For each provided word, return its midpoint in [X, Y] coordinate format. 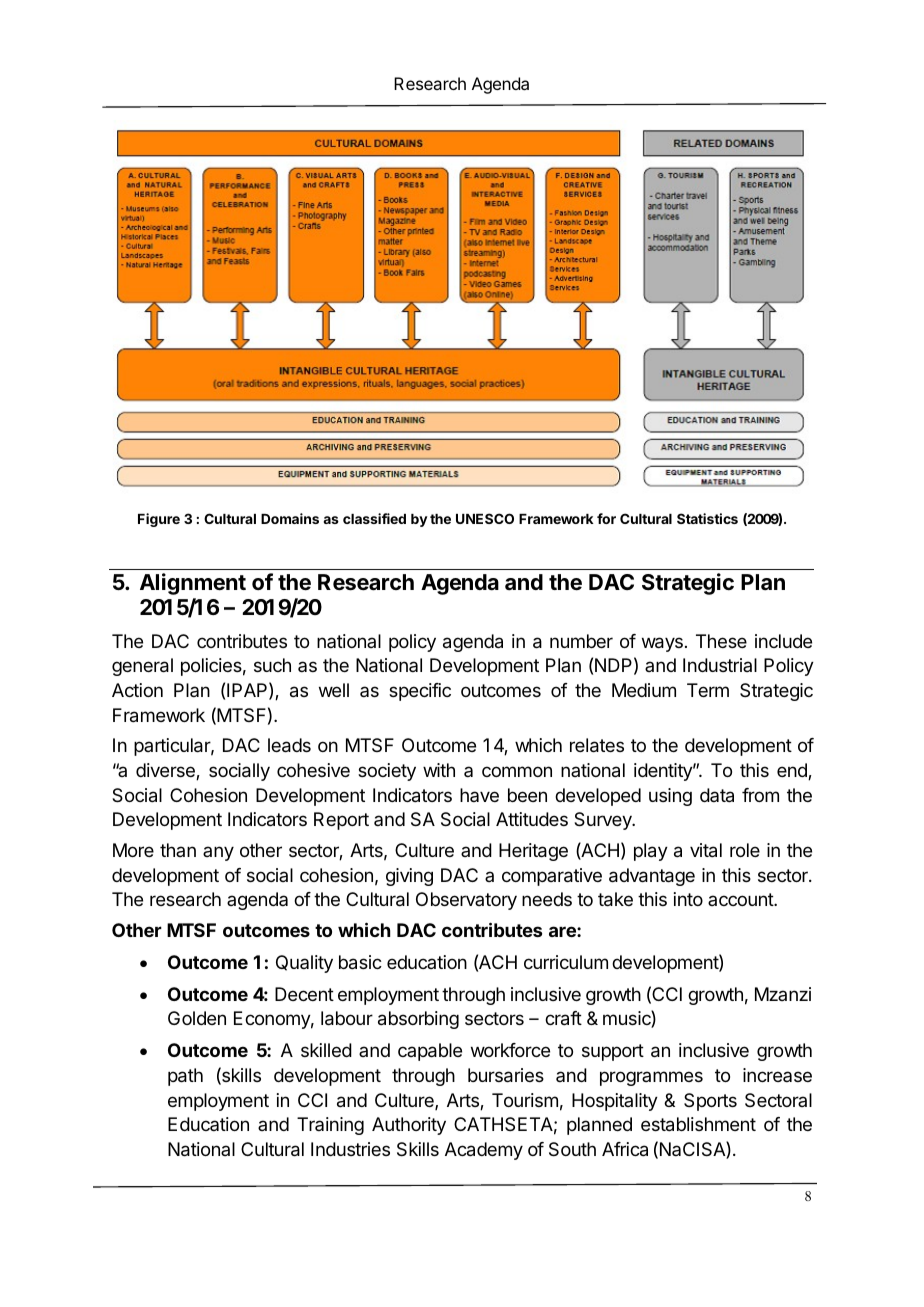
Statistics [707, 518]
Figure [159, 520]
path [185, 1077]
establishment [698, 1124]
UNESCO [485, 518]
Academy [484, 1151]
